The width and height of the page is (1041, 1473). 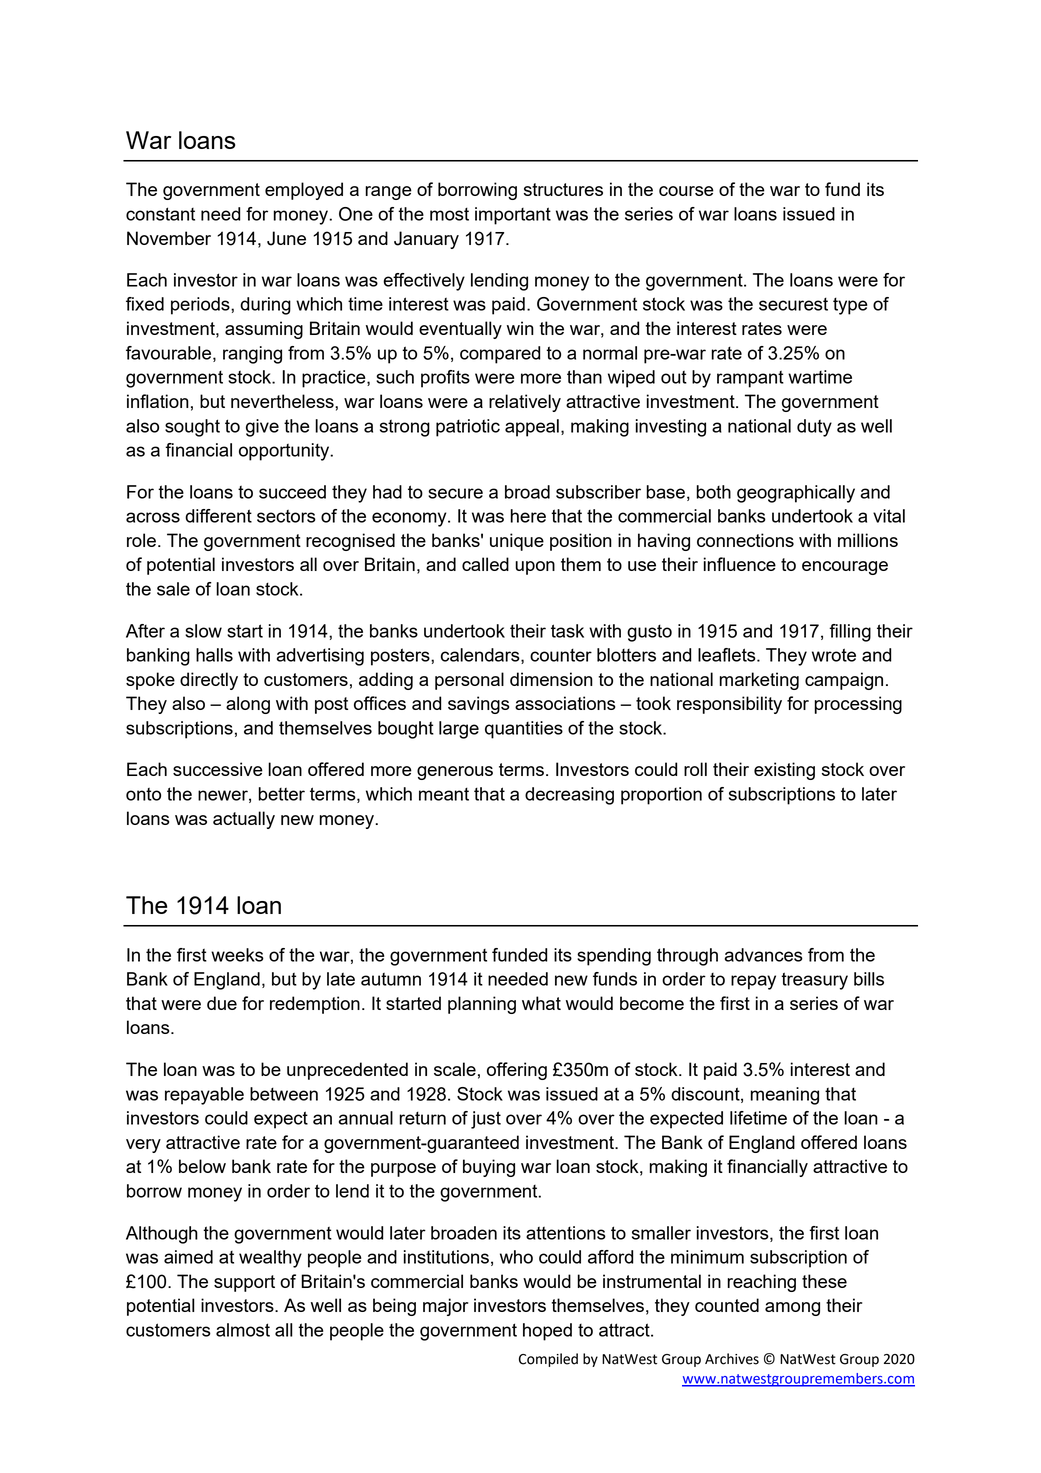 What do you see at coordinates (792, 1309) in the page?
I see `among` at bounding box center [792, 1309].
